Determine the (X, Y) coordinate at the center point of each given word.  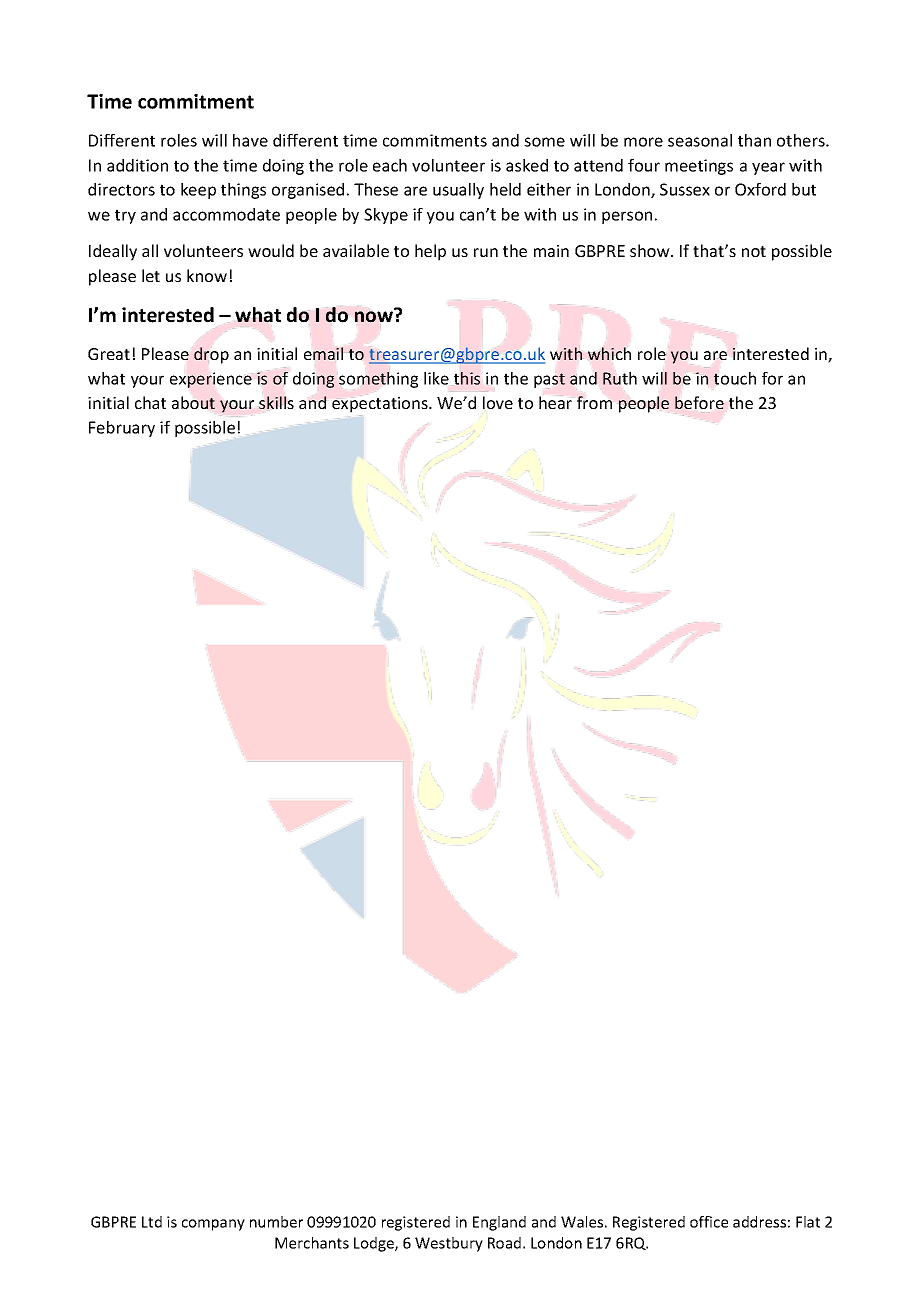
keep (198, 191)
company (213, 1225)
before (699, 402)
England (499, 1223)
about (193, 402)
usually (458, 191)
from (594, 402)
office (709, 1222)
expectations (381, 405)
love (498, 402)
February (122, 429)
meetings (699, 167)
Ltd (152, 1222)
